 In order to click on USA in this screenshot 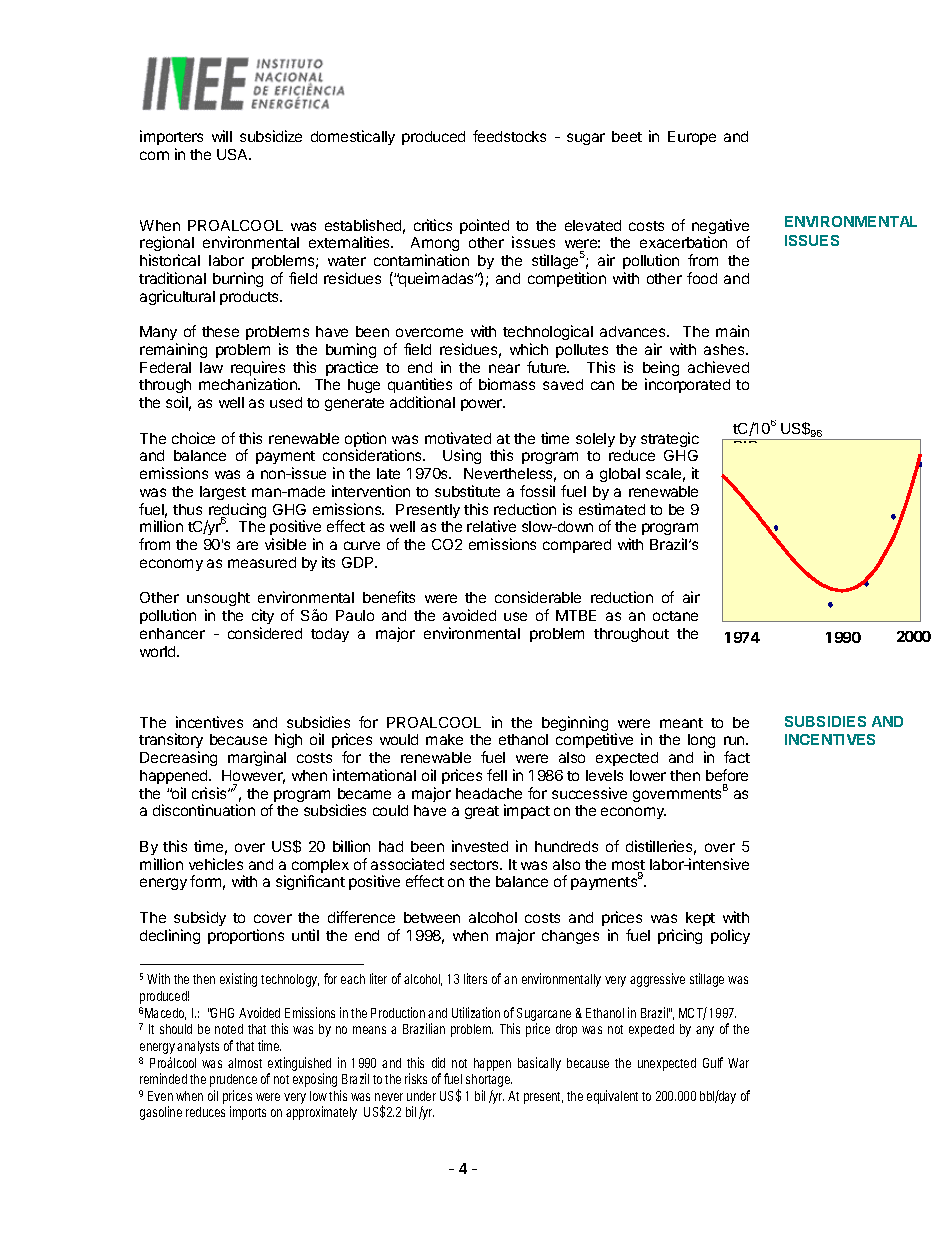, I will do `click(233, 154)`.
